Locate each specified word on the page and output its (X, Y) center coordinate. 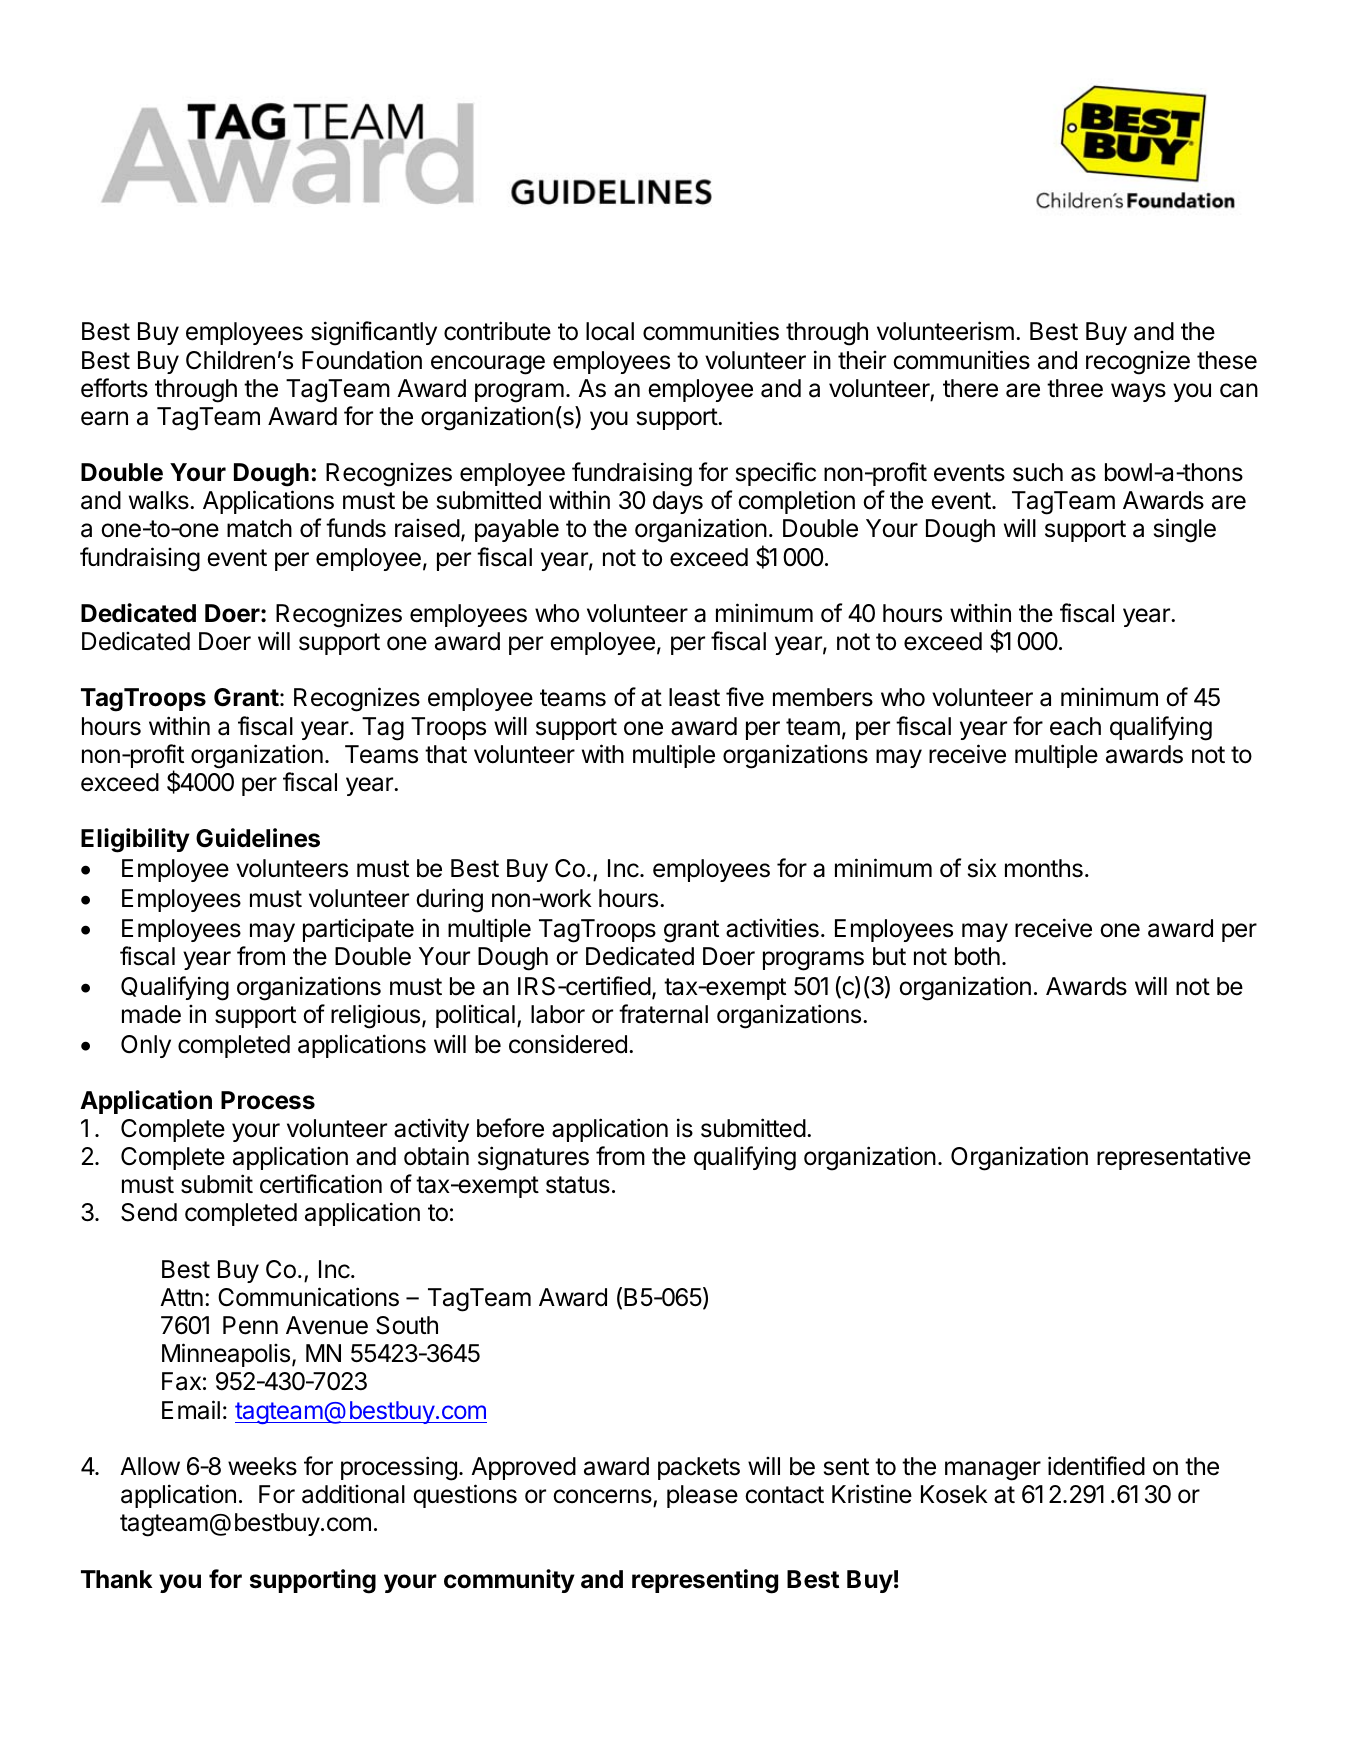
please (702, 1496)
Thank (117, 1579)
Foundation (362, 360)
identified (1096, 1466)
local (610, 331)
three (1075, 388)
